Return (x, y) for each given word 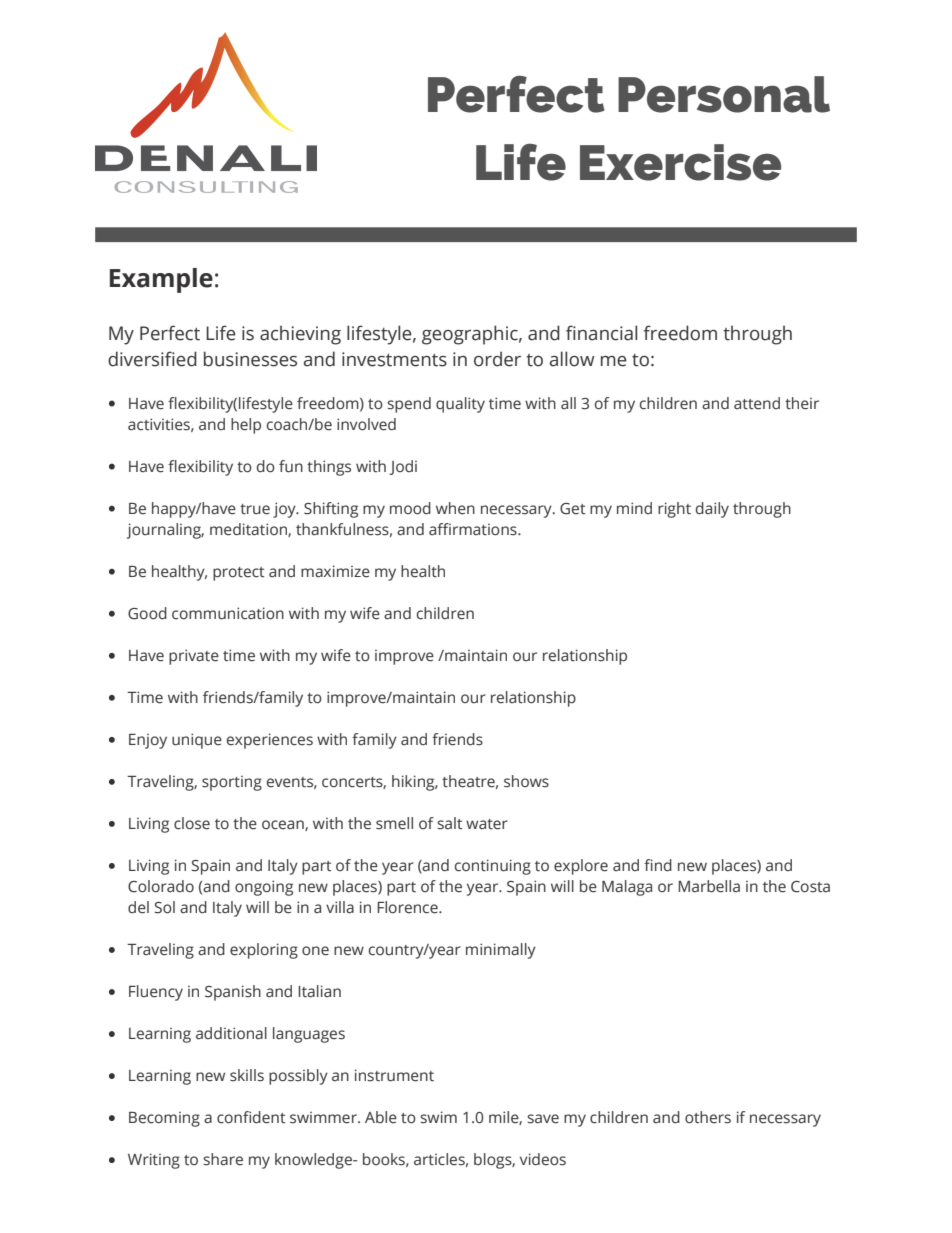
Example (161, 280)
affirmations (474, 529)
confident (251, 1117)
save (543, 1119)
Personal (724, 94)
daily (712, 510)
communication (228, 613)
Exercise (680, 162)
